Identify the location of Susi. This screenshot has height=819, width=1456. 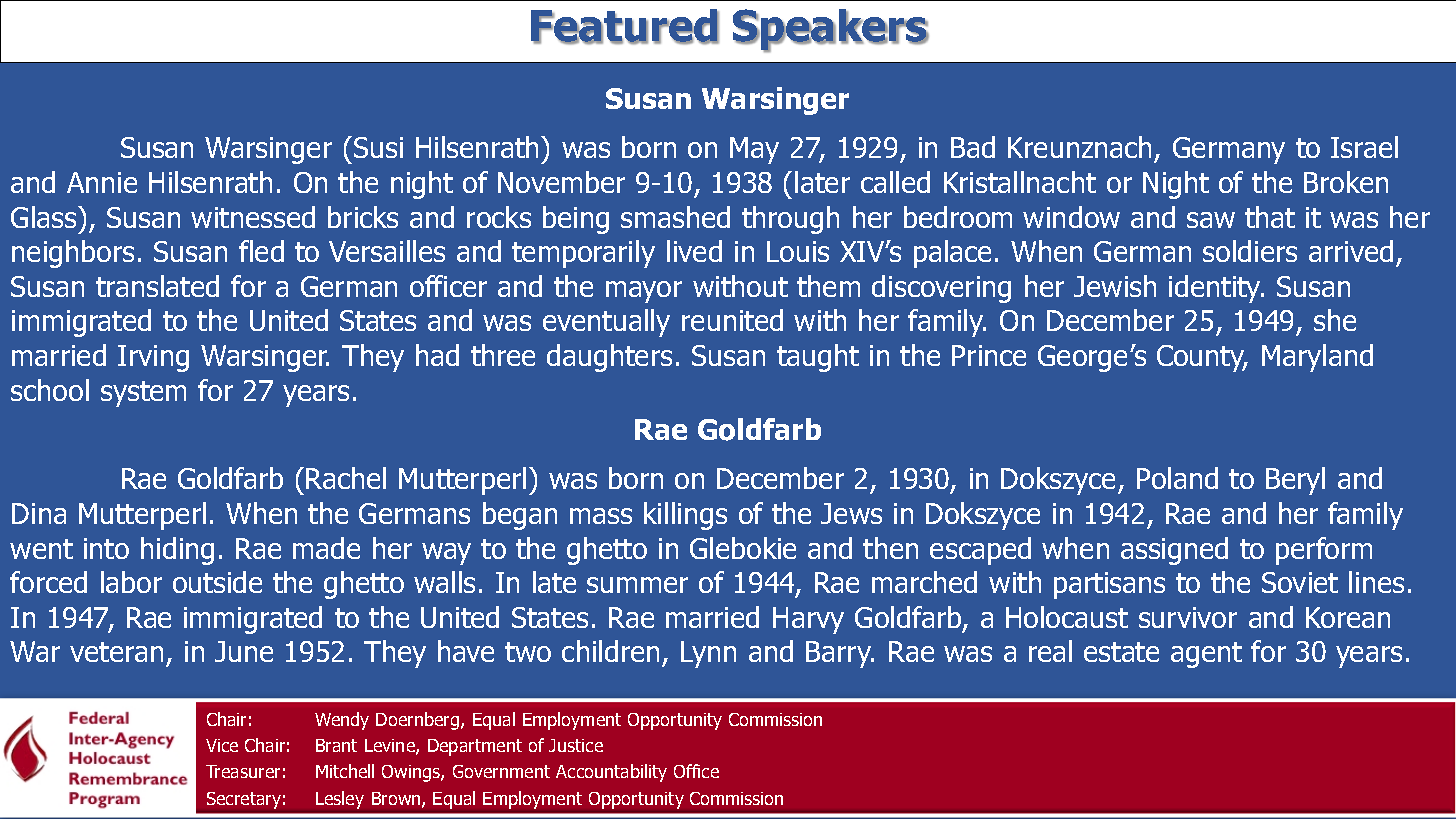
(378, 147).
